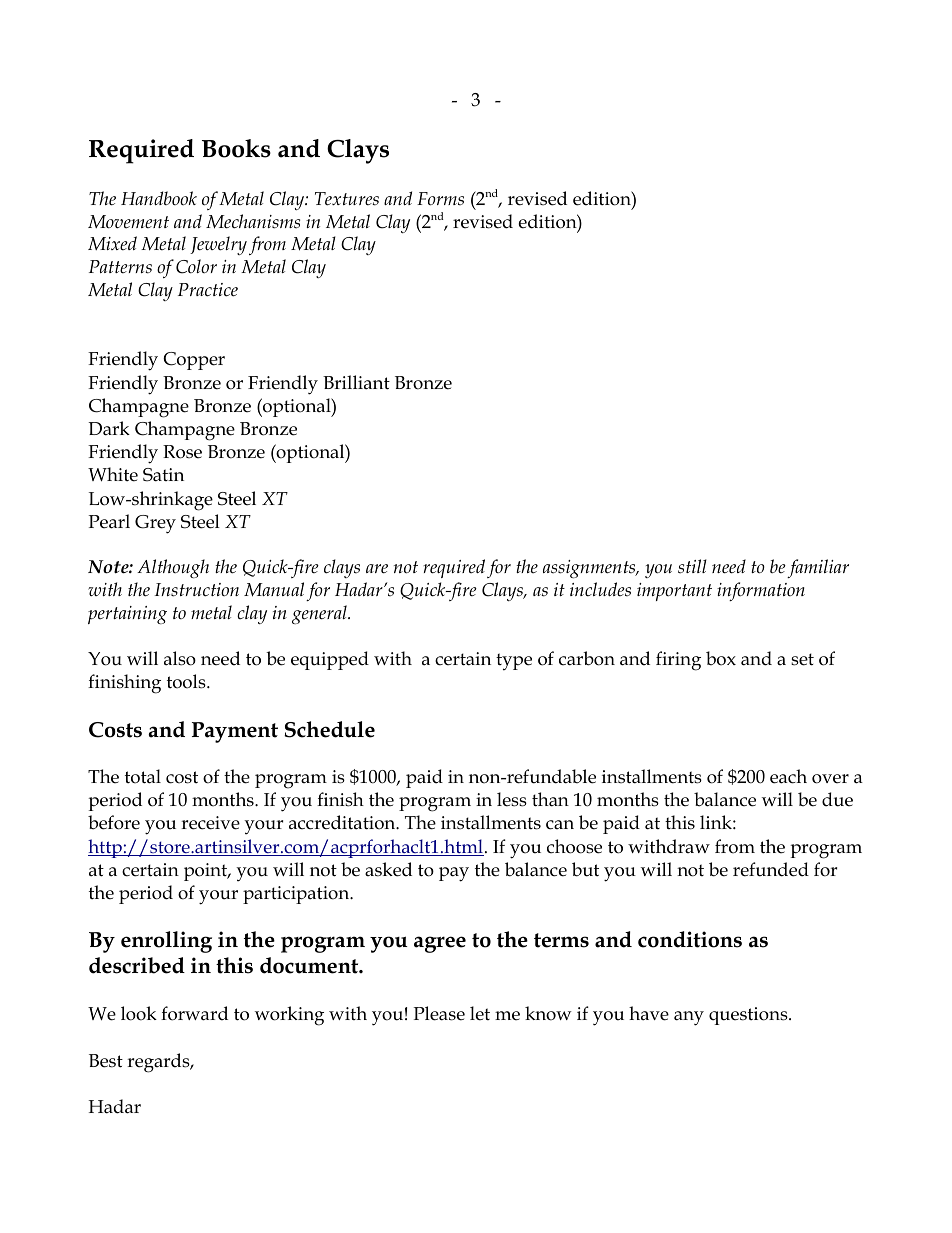 The width and height of the screenshot is (952, 1233). I want to click on each, so click(788, 776).
